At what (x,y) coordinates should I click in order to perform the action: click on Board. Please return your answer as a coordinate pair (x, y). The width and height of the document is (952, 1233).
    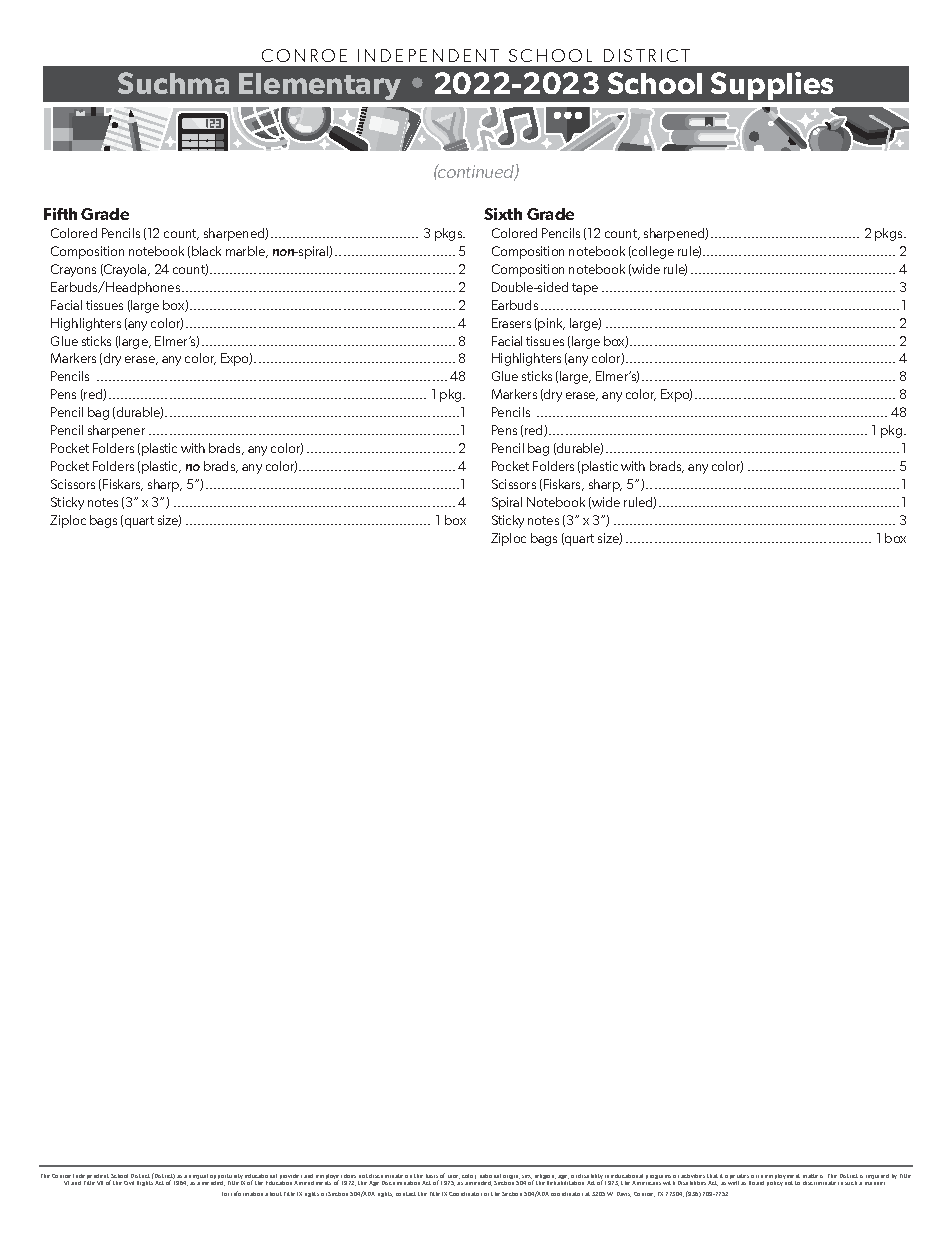
    Looking at the image, I should click on (756, 1183).
